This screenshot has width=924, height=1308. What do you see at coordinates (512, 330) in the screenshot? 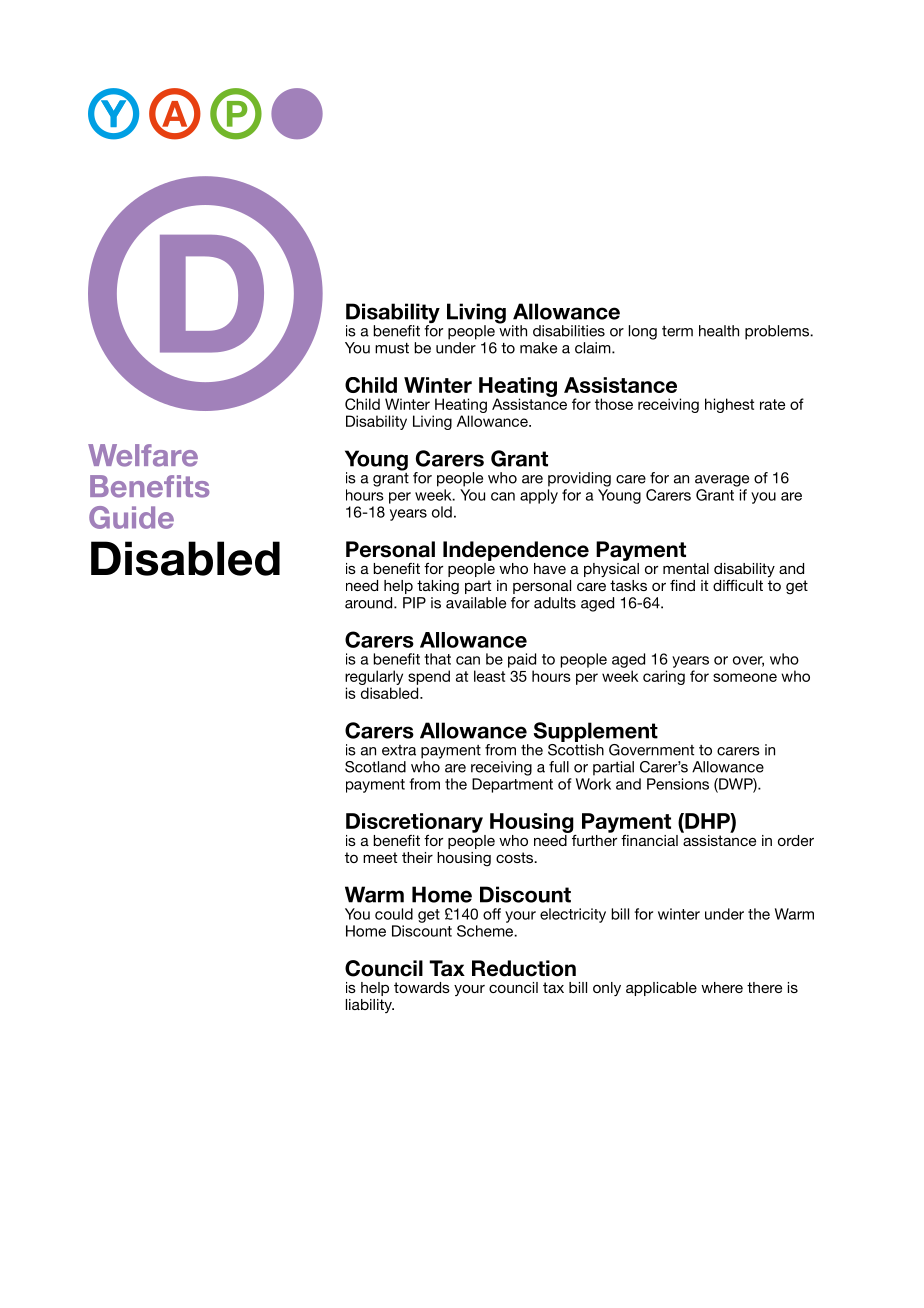
I see `with` at bounding box center [512, 330].
